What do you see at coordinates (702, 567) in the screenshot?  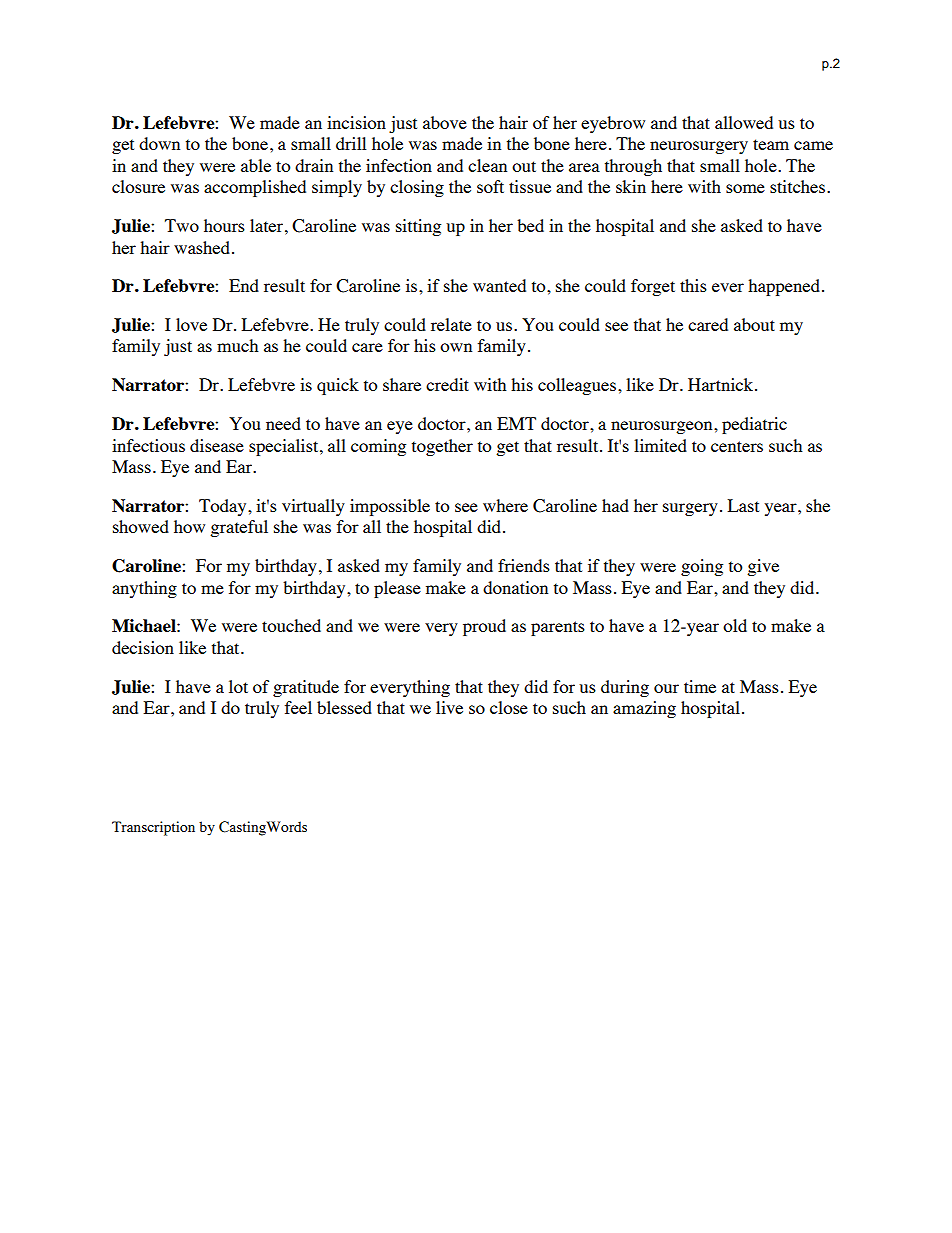 I see `going` at bounding box center [702, 567].
